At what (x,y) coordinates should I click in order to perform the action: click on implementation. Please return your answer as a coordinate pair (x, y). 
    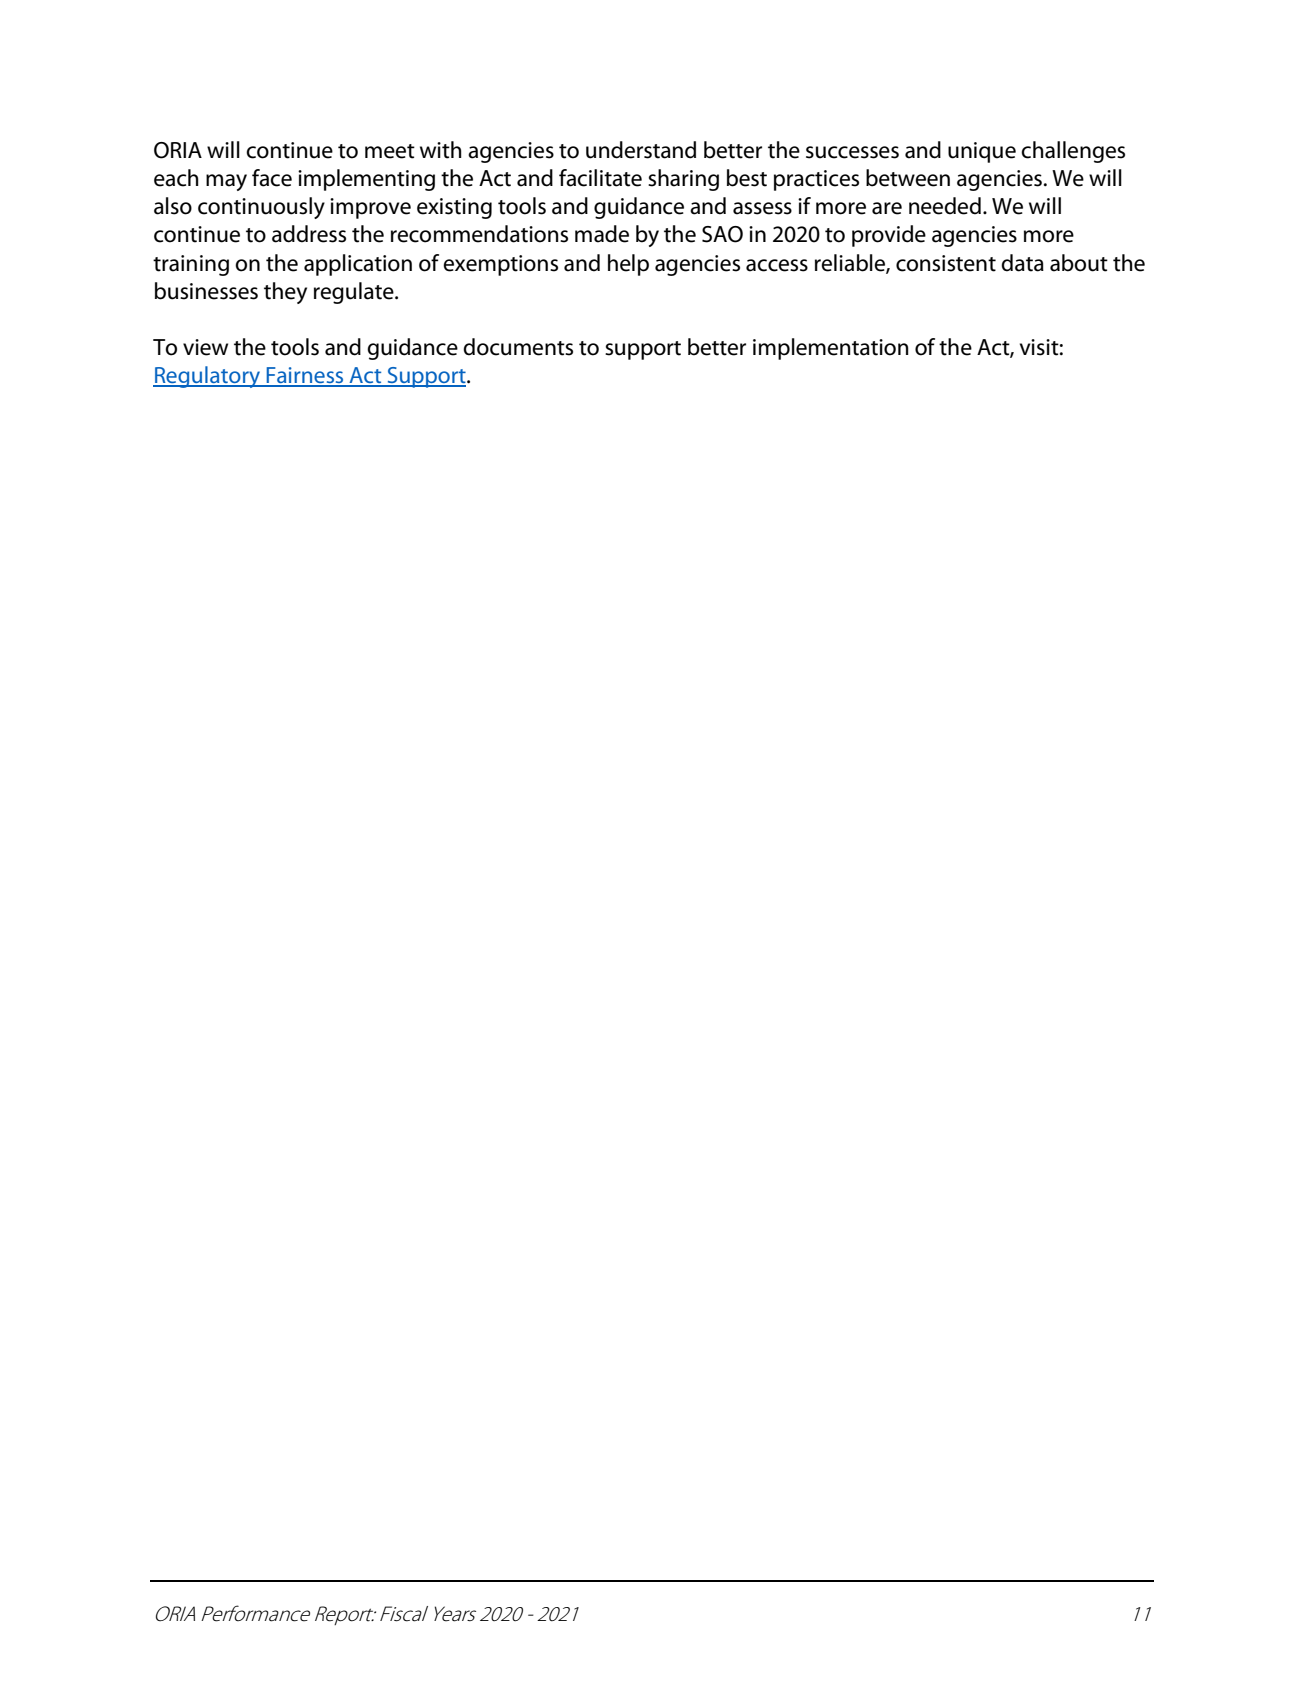
    Looking at the image, I should click on (831, 349).
